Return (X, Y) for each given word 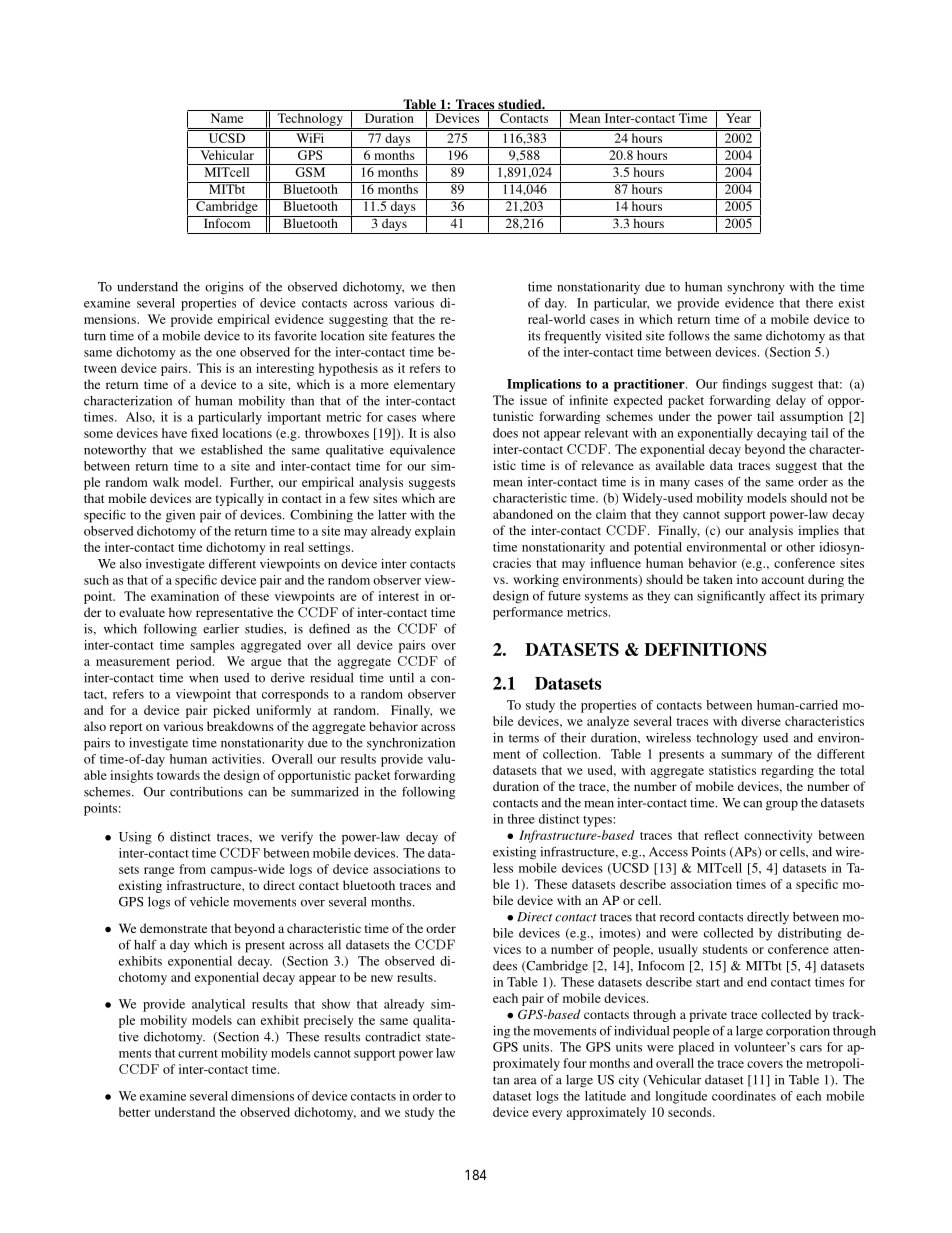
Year (738, 118)
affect (785, 595)
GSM (310, 172)
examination (185, 596)
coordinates (744, 1096)
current (198, 1054)
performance (528, 613)
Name (227, 118)
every (547, 1115)
